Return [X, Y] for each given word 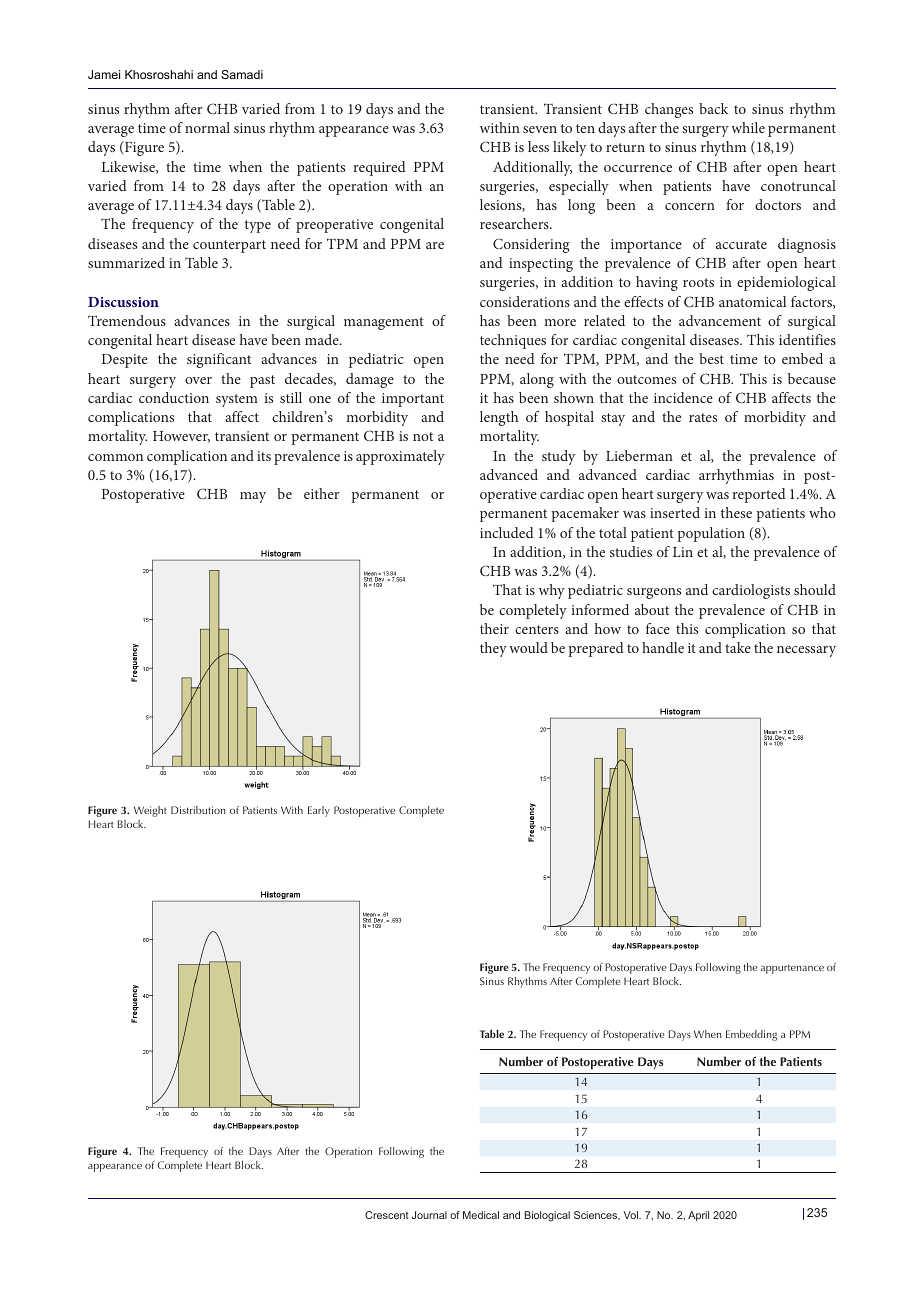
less [538, 146]
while [748, 127]
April [698, 1216]
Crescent [387, 1215]
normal [207, 127]
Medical [481, 1215]
